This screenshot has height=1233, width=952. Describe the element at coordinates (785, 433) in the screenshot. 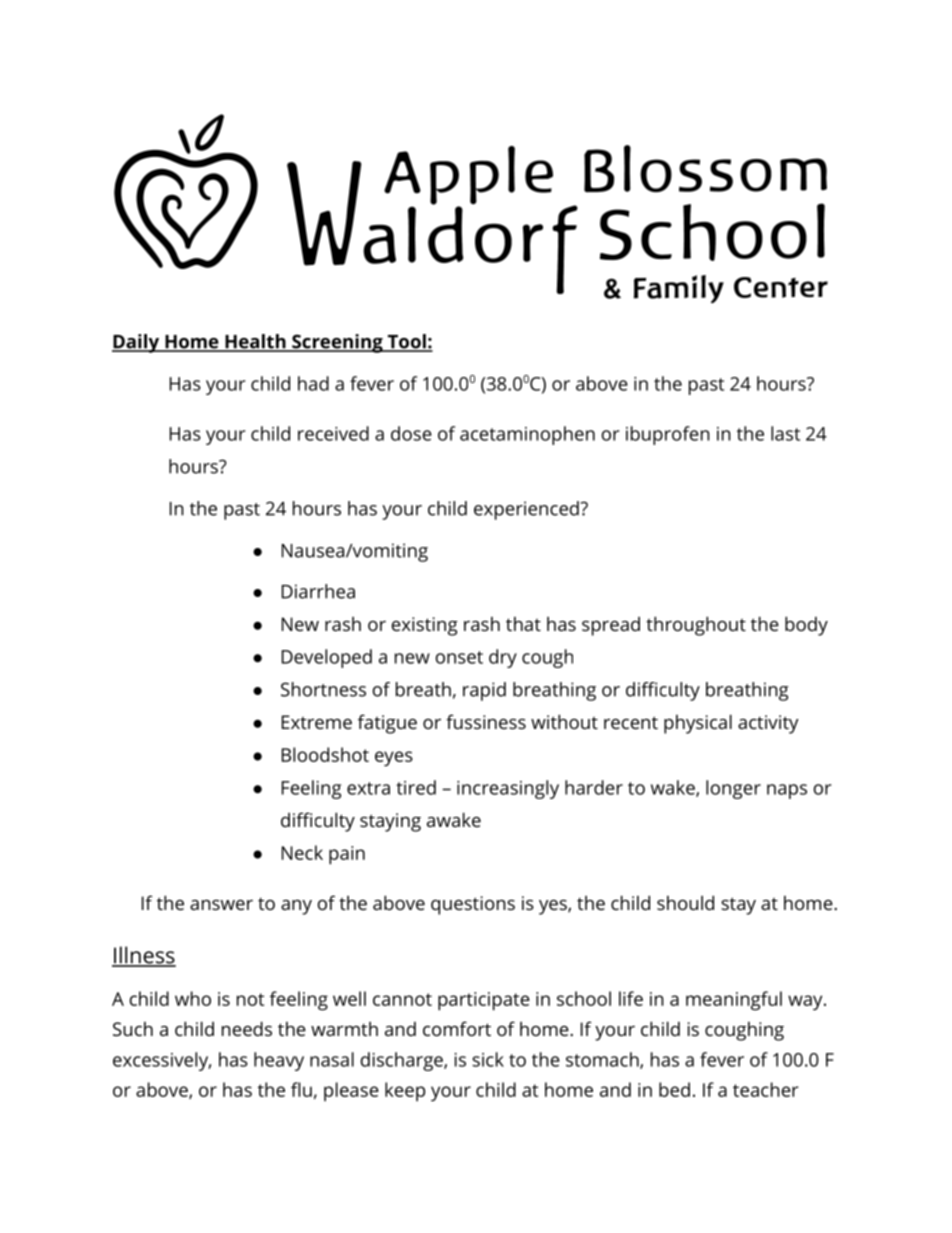

I see `last` at that location.
